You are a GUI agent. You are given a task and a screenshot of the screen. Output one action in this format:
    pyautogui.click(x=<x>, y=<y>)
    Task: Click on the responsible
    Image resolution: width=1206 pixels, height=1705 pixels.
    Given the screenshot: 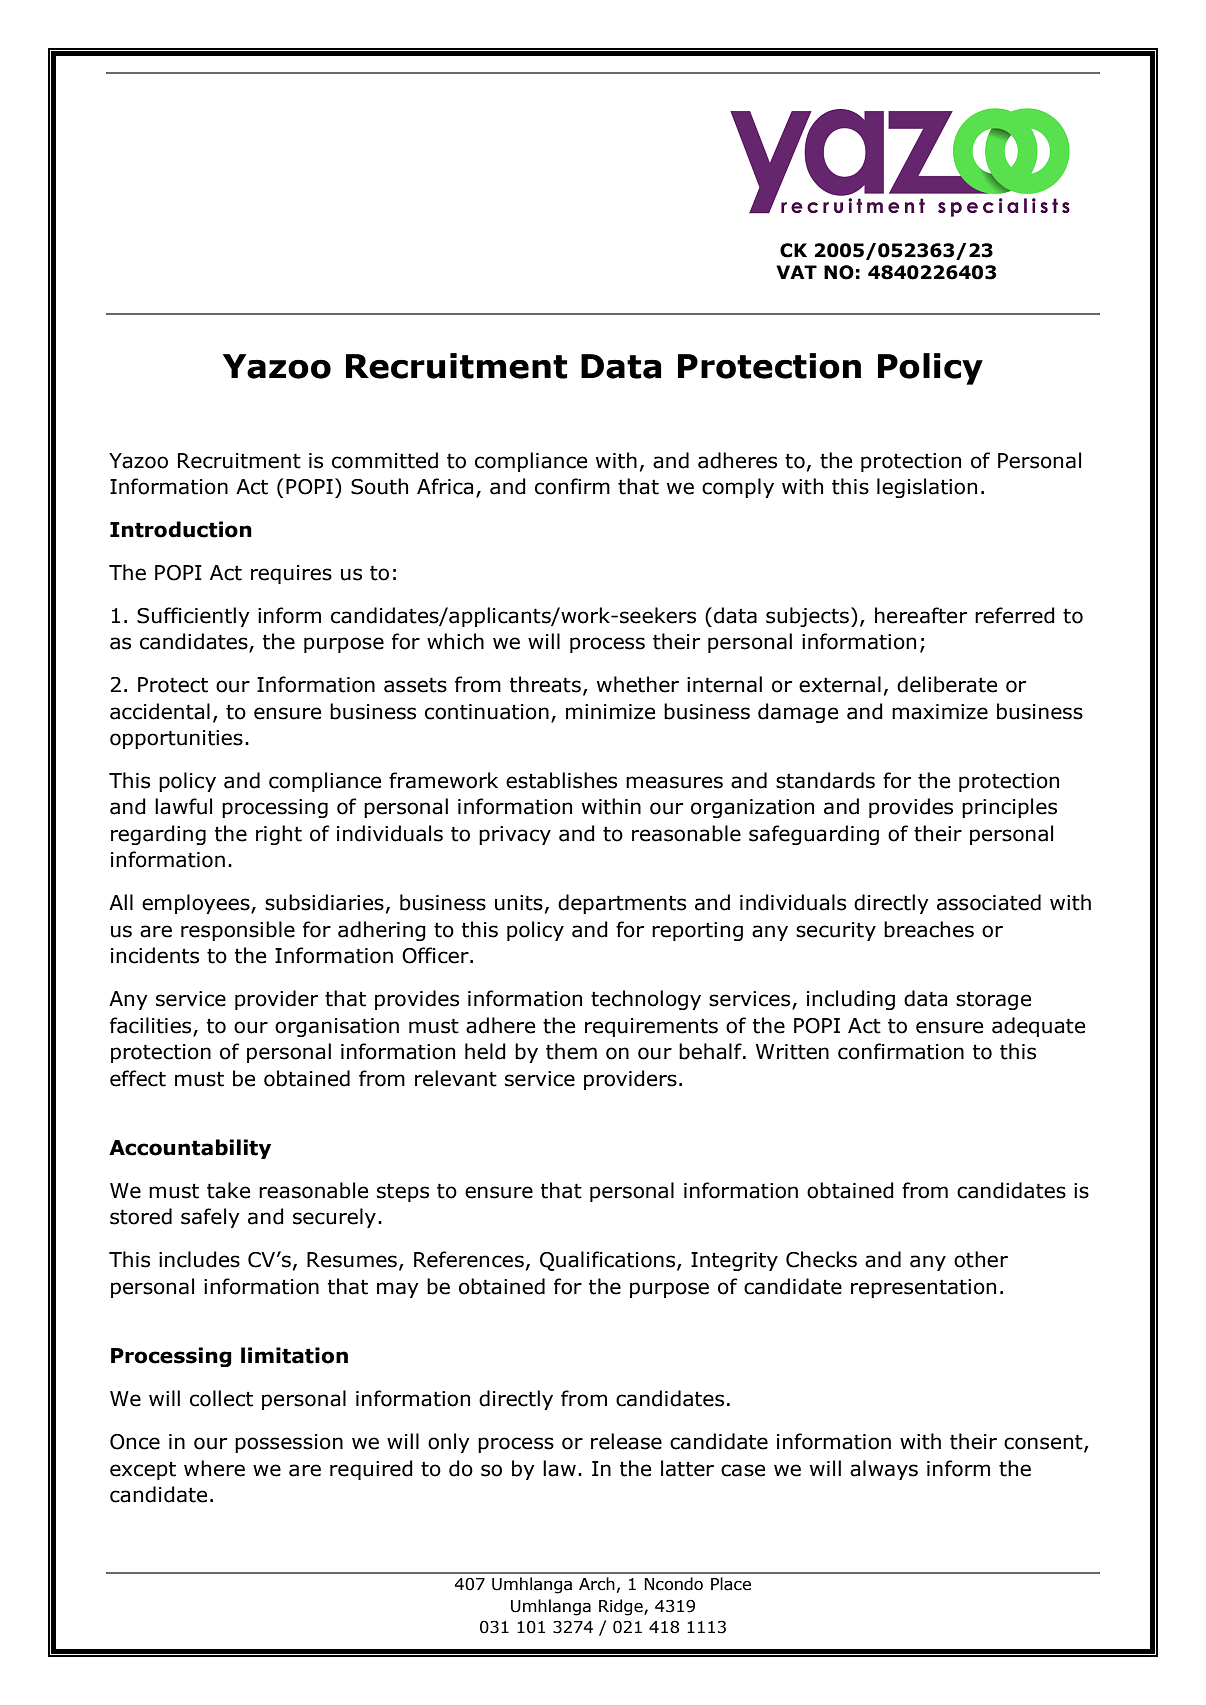 What is the action you would take?
    pyautogui.click(x=238, y=931)
